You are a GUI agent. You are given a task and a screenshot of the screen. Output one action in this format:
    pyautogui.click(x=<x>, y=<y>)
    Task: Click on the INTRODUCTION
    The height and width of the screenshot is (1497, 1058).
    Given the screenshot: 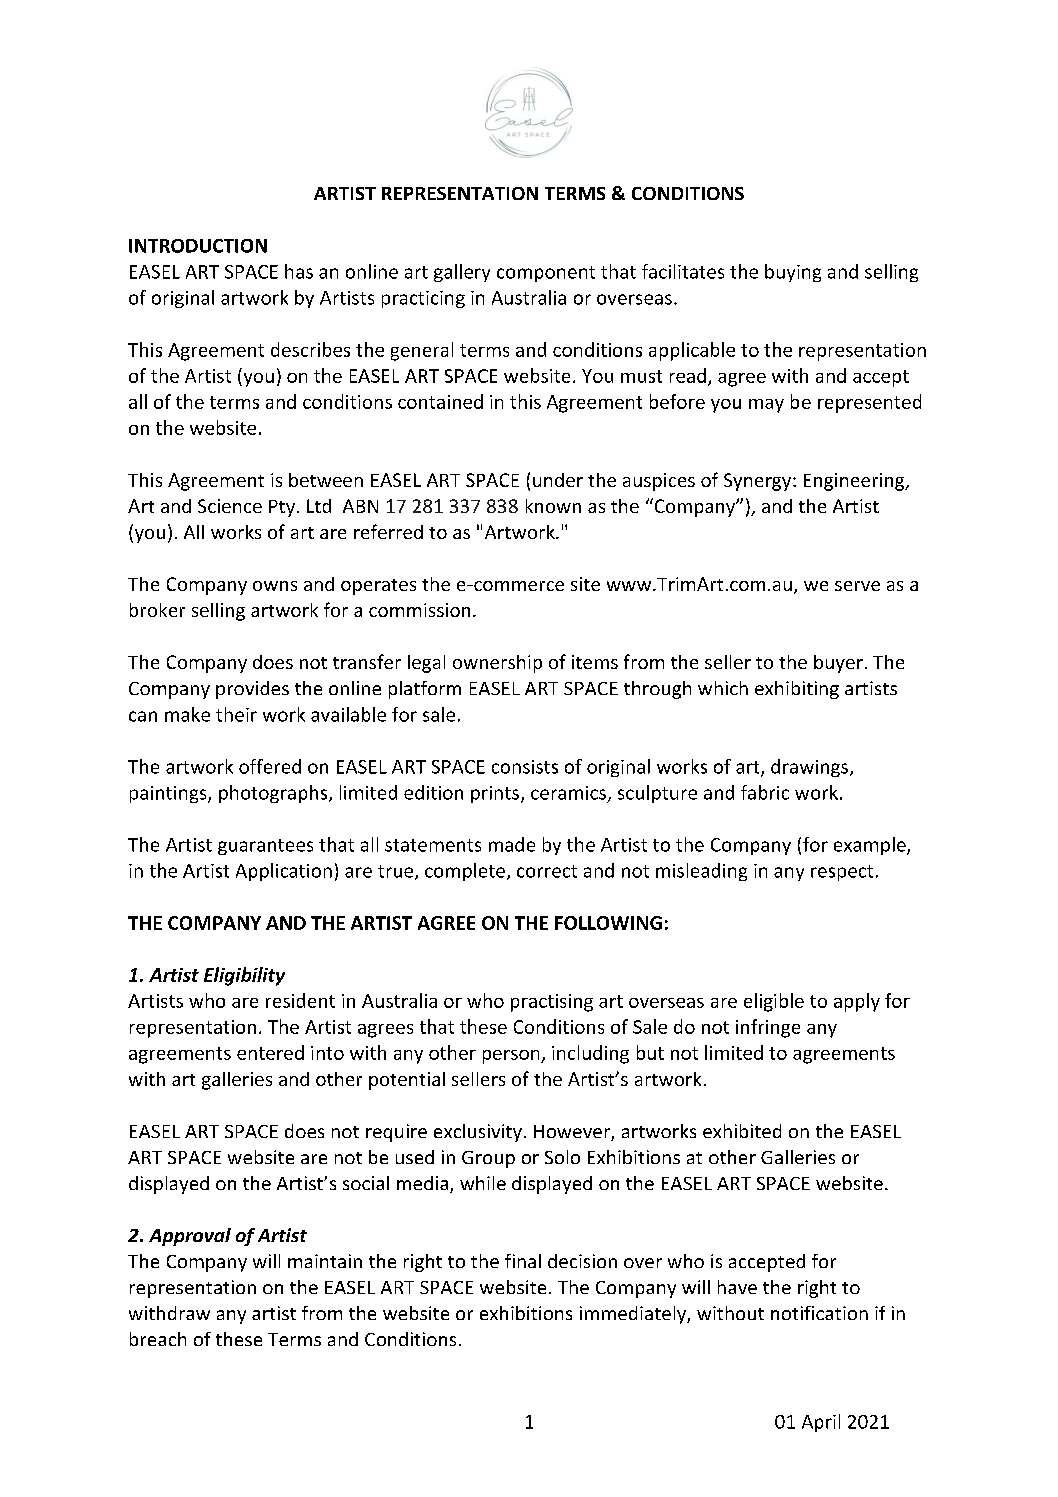 What is the action you would take?
    pyautogui.click(x=198, y=246)
